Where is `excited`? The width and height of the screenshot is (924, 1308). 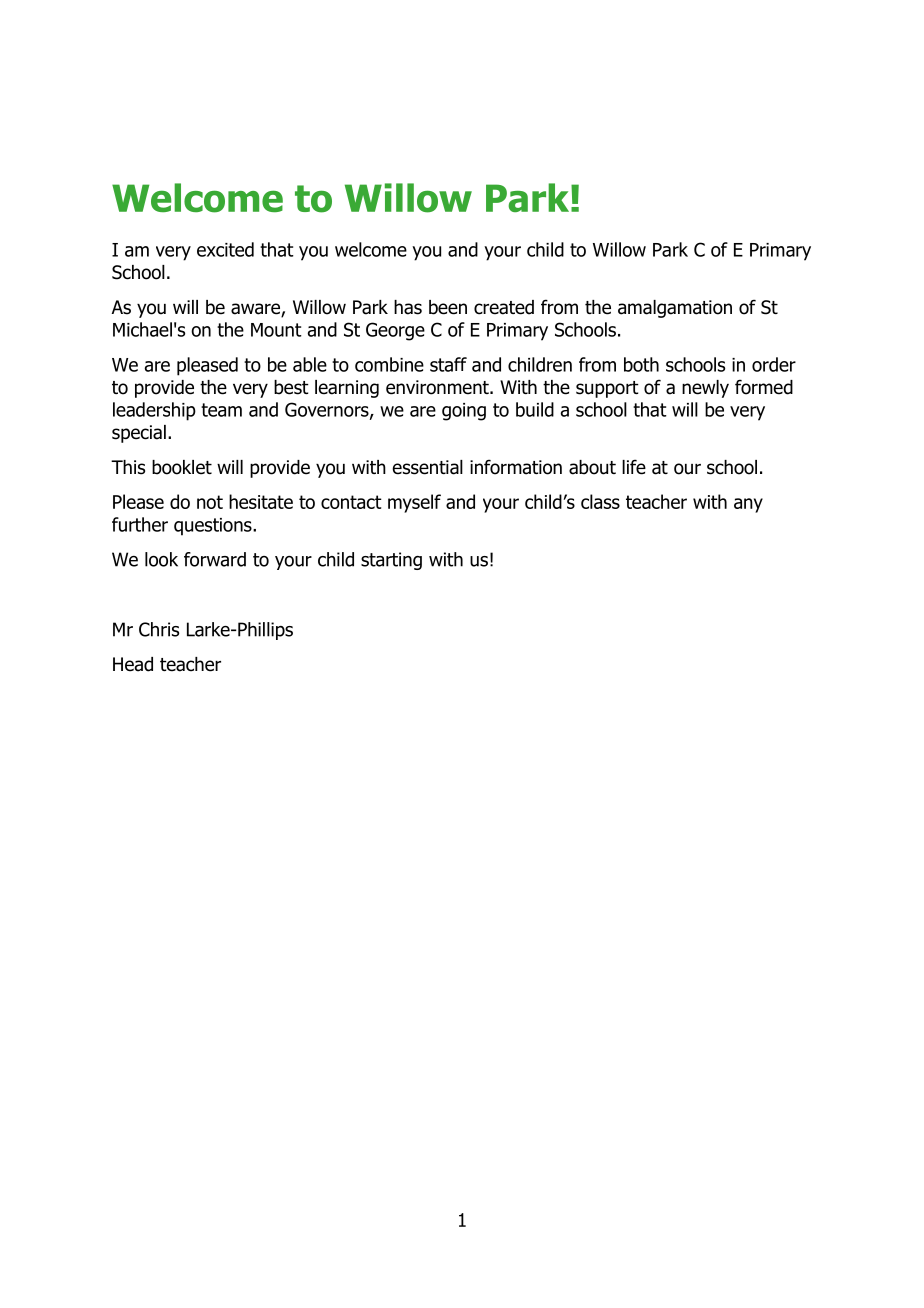
excited is located at coordinates (225, 249).
